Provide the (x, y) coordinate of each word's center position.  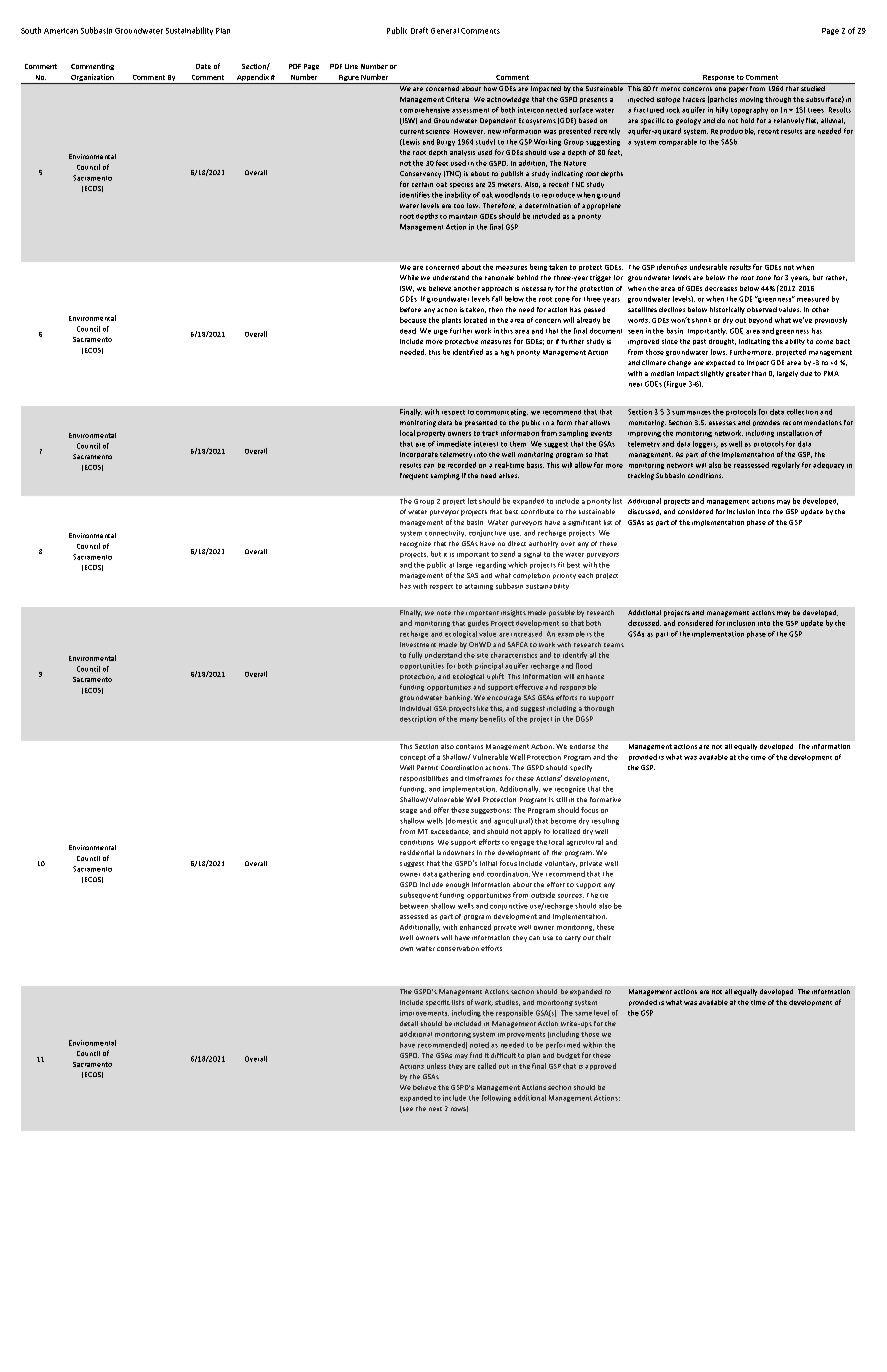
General (445, 31)
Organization (92, 79)
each (585, 575)
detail (409, 1023)
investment (418, 644)
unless (436, 1066)
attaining (479, 587)
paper (738, 90)
